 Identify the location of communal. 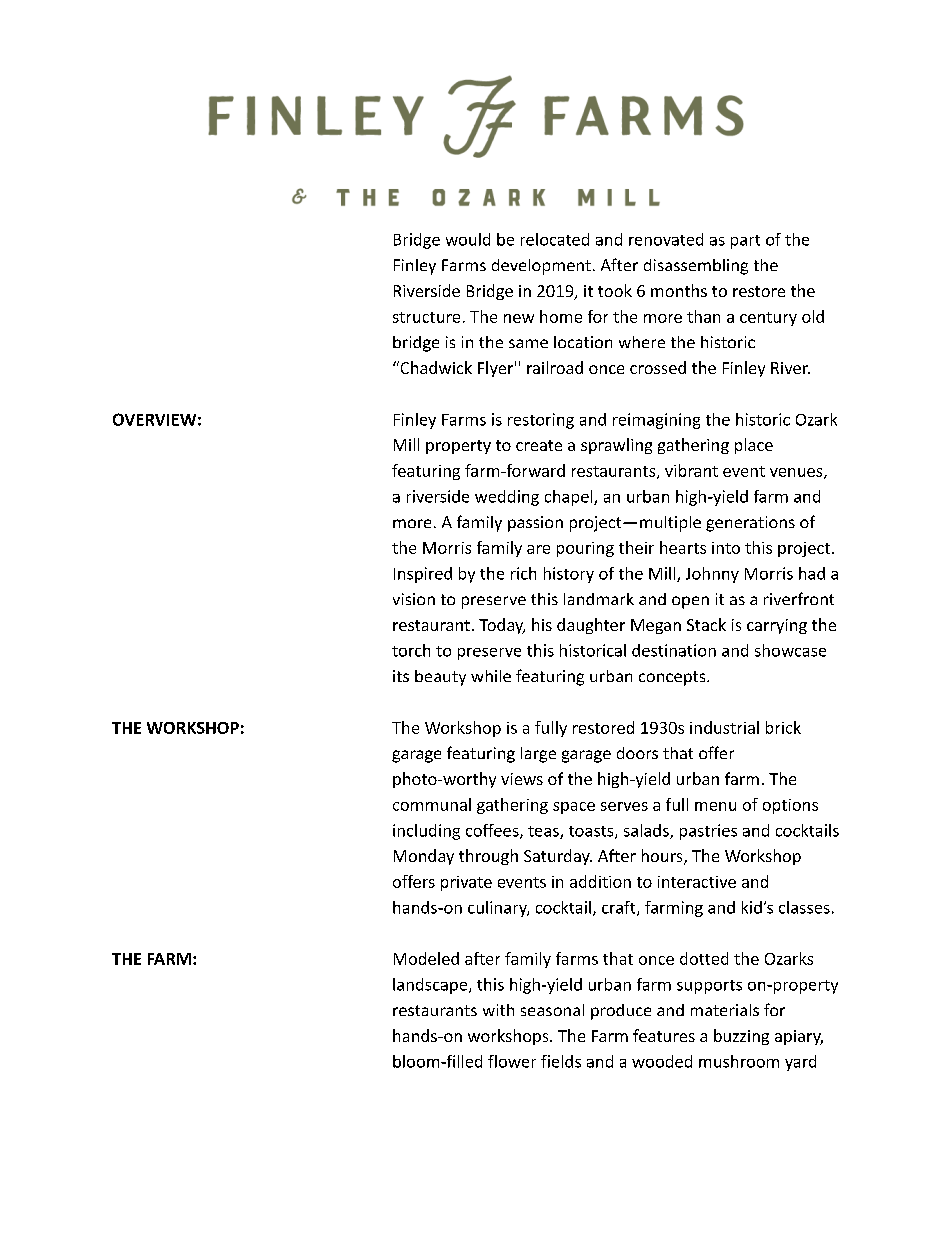
(432, 804).
